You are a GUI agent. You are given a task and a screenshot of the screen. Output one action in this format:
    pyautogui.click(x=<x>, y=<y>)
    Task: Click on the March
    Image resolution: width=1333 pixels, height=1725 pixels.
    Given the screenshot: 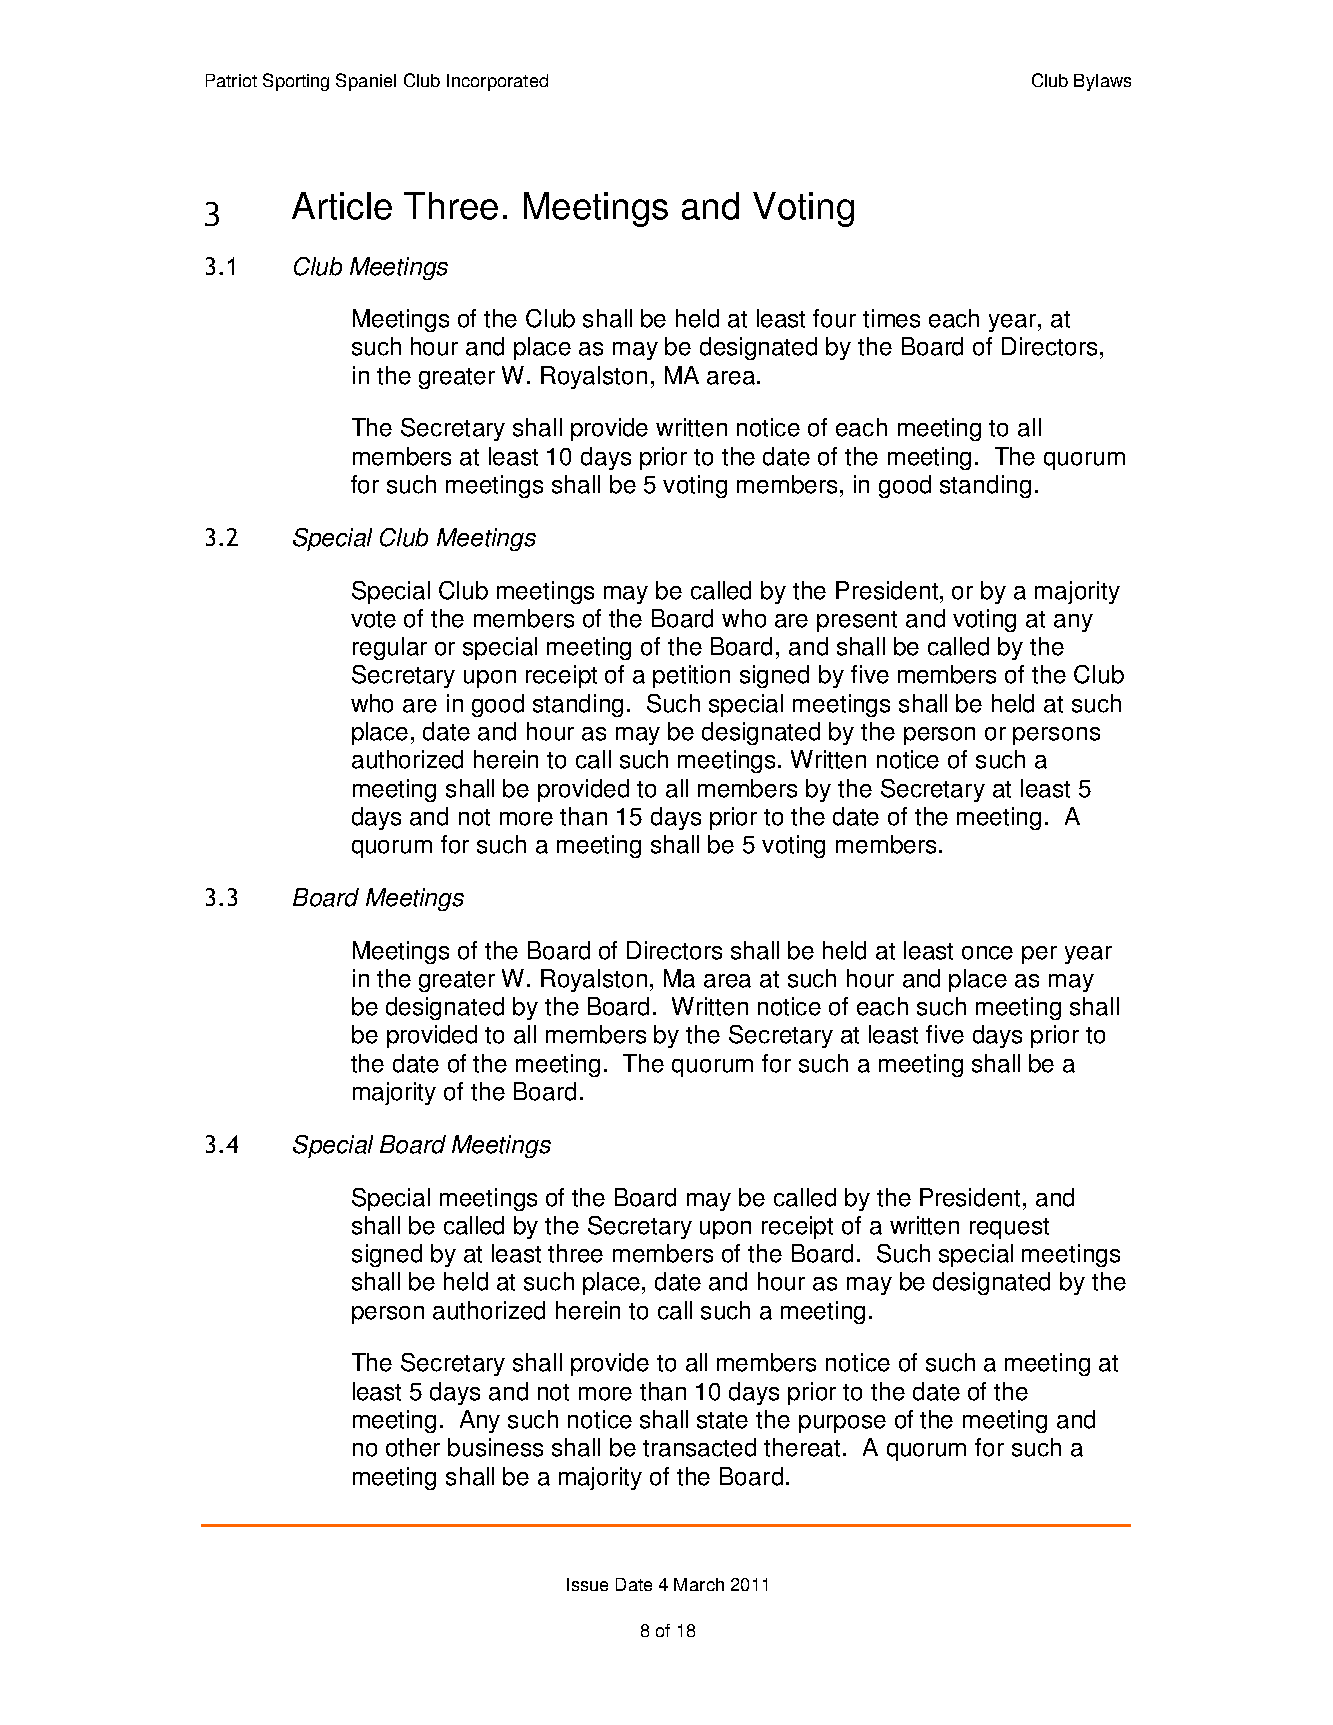 What is the action you would take?
    pyautogui.click(x=699, y=1584)
